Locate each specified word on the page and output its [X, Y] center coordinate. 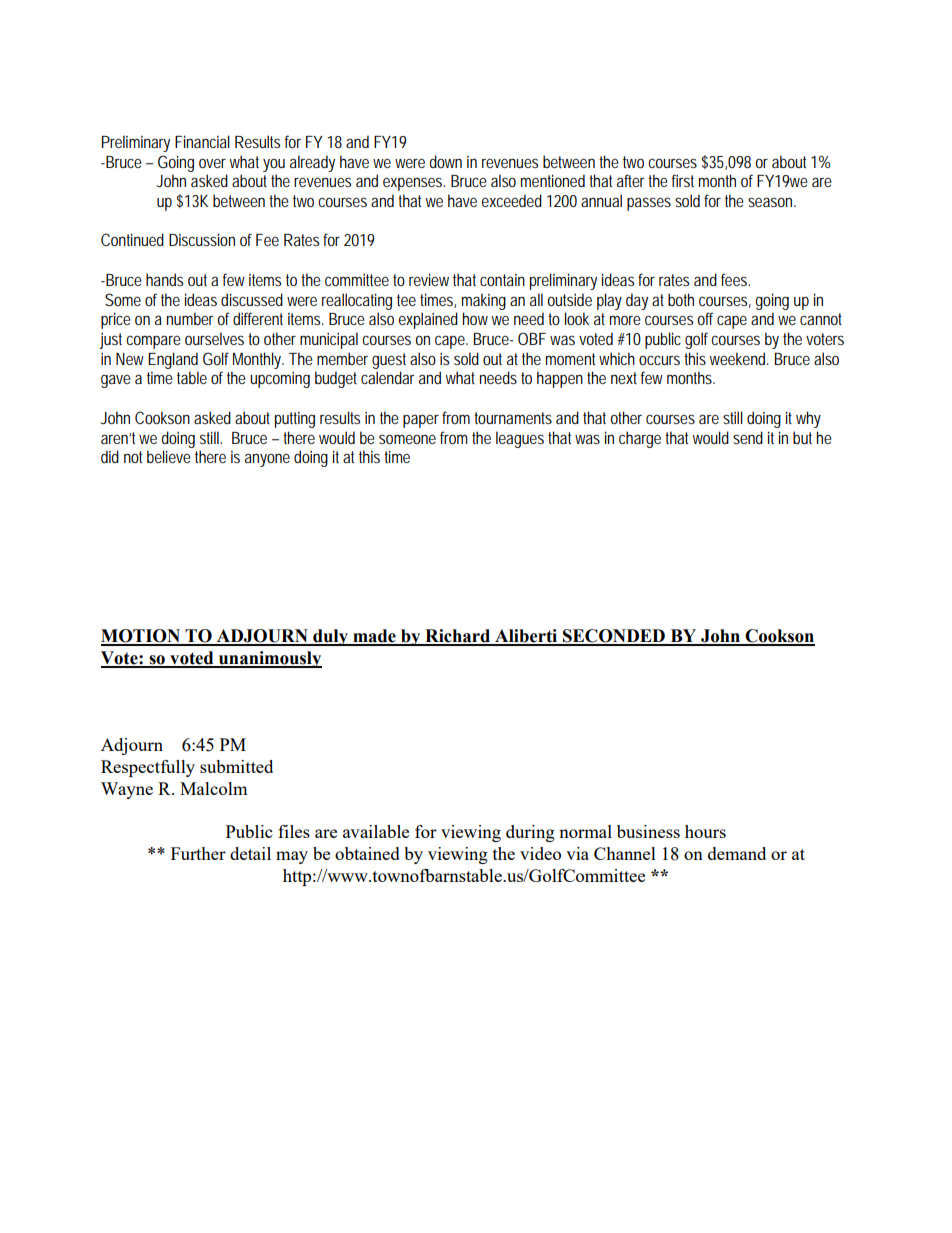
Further [198, 853]
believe [169, 456]
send [748, 437]
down [445, 161]
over [212, 163]
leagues [520, 439]
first [683, 180]
